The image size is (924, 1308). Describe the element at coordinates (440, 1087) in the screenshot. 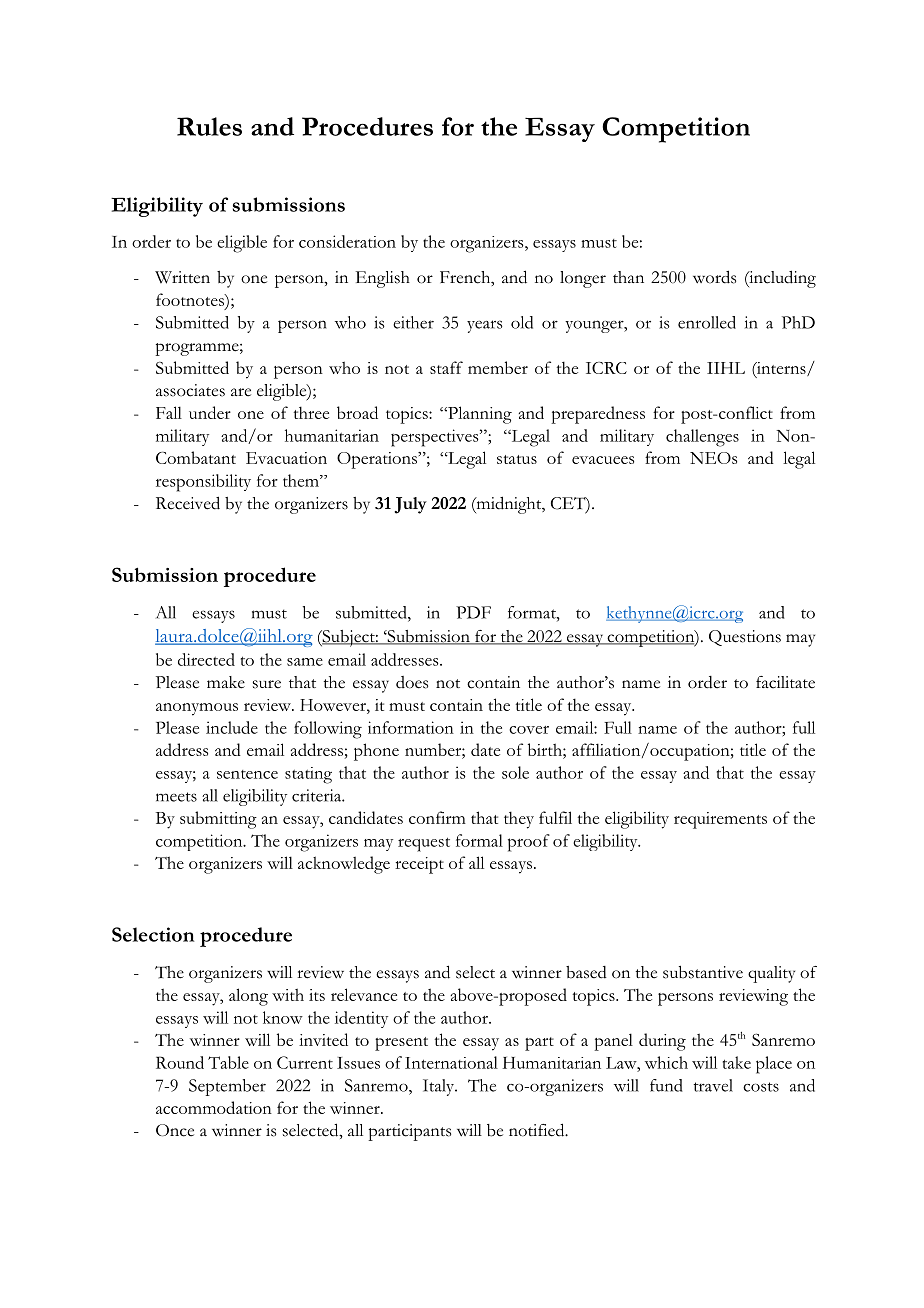

I see `Italy` at that location.
